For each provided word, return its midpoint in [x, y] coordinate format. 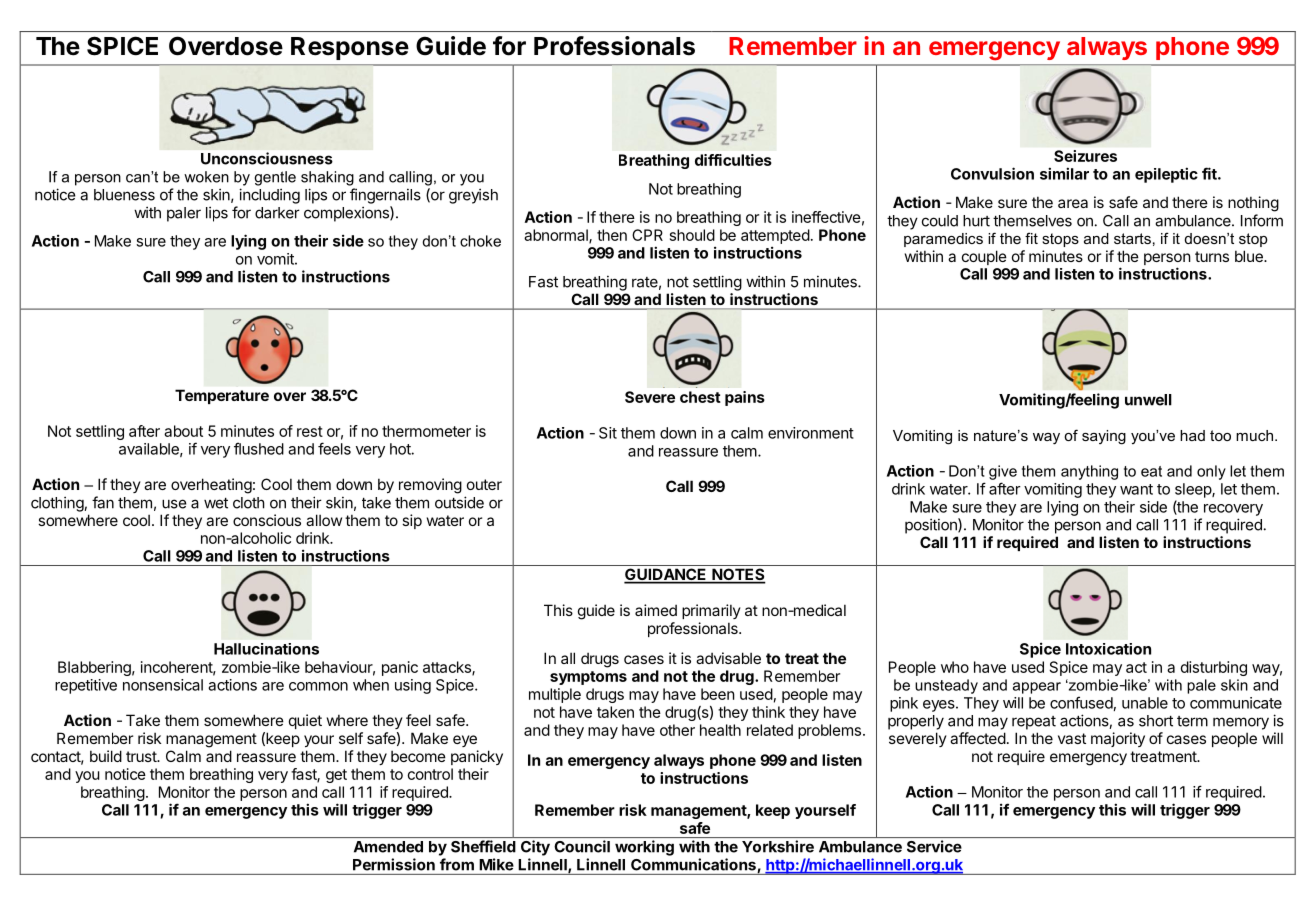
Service [934, 846]
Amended [388, 847]
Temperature [222, 396]
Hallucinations [266, 649]
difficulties [733, 160]
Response [350, 48]
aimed [656, 610]
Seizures [1085, 156]
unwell [1148, 400]
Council [582, 846]
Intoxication [1108, 649]
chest [700, 397]
